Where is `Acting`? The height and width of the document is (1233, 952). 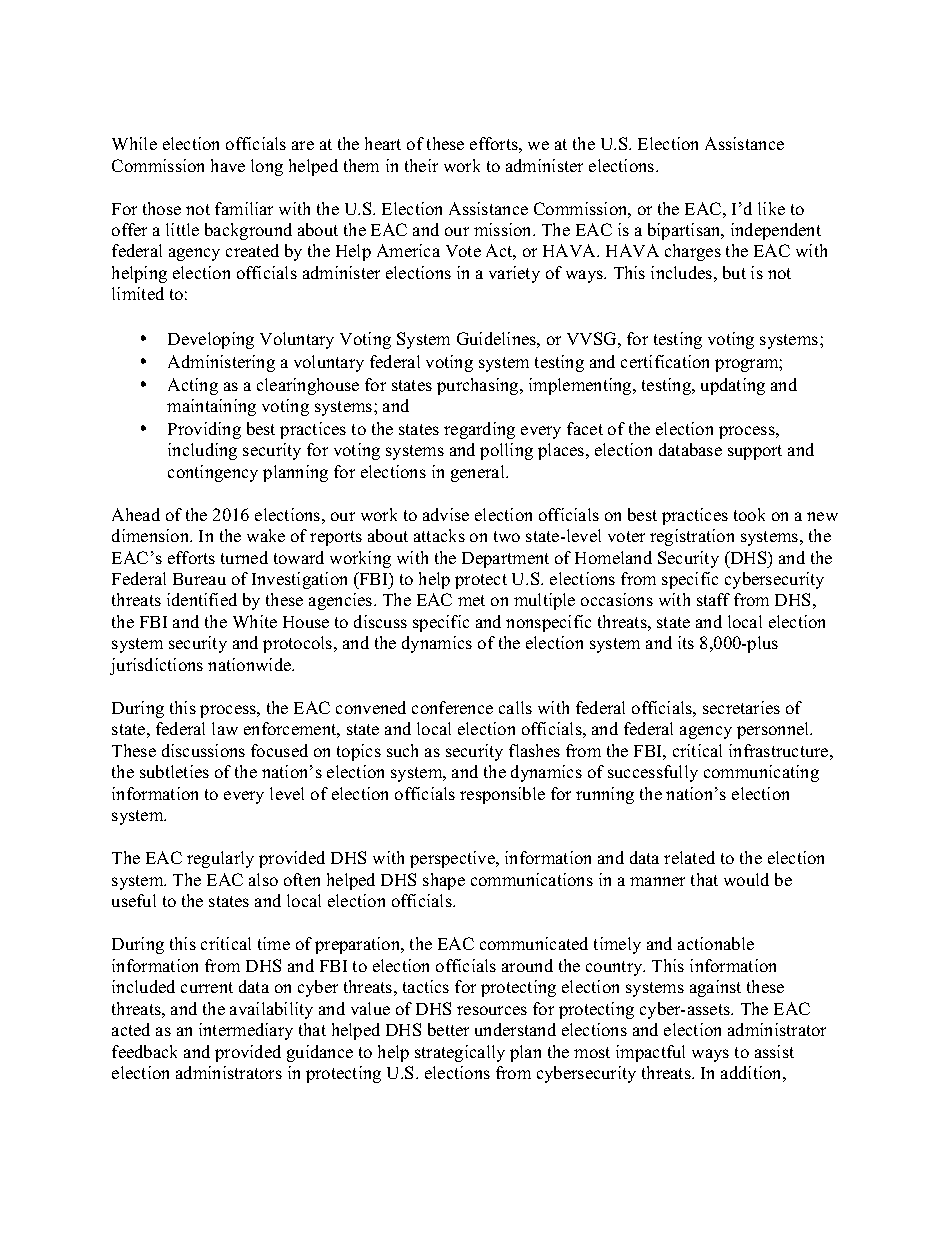
Acting is located at coordinates (193, 386).
